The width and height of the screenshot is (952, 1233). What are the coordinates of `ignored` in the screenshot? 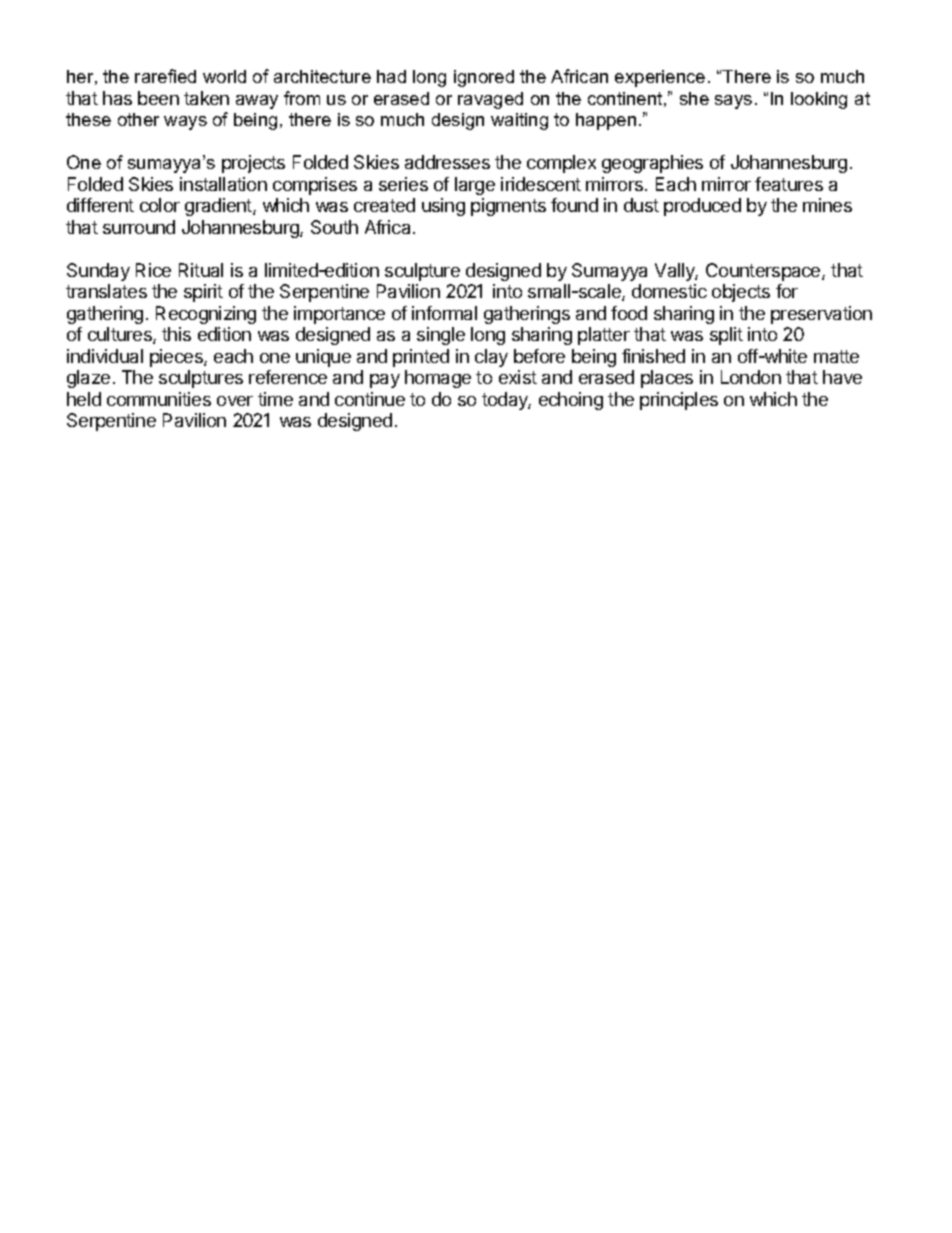 It's located at (484, 78).
